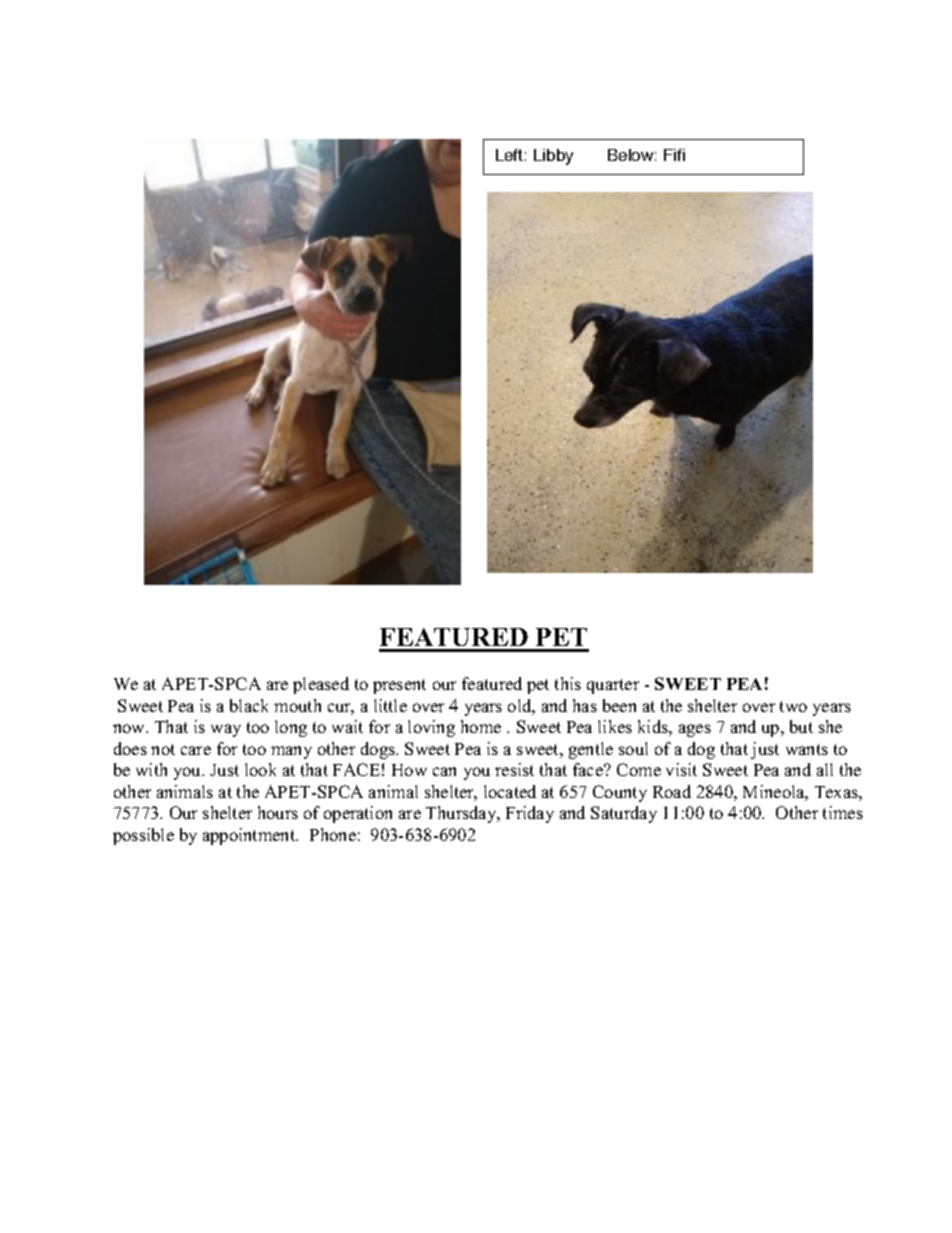  What do you see at coordinates (613, 686) in the screenshot?
I see `quarter` at bounding box center [613, 686].
